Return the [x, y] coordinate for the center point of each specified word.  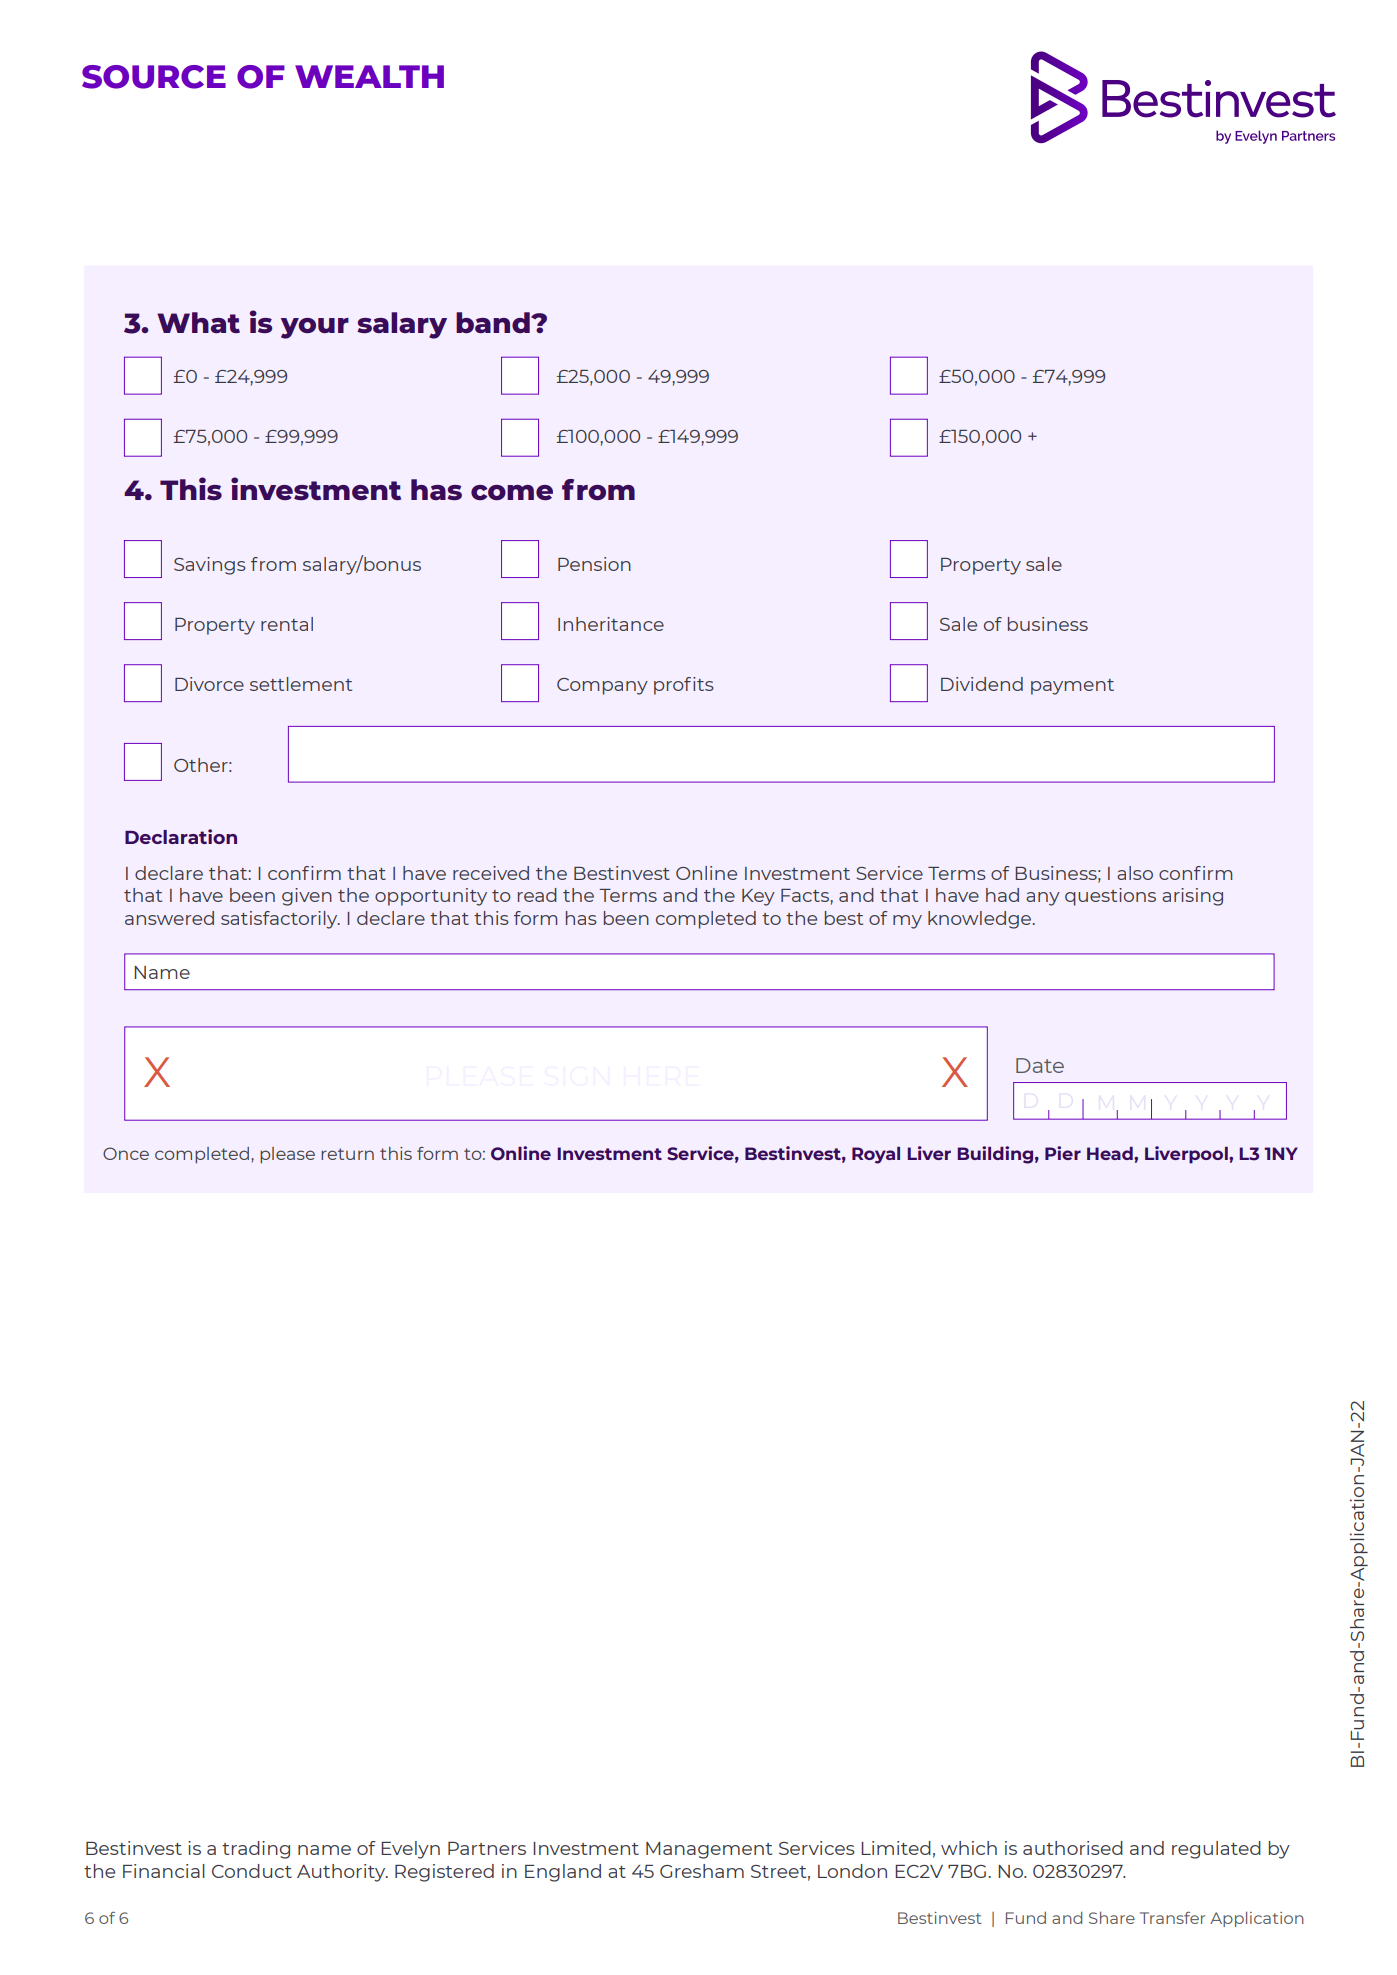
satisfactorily [280, 920]
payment [1072, 687]
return [347, 1154]
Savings [210, 566]
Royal [876, 1155]
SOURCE [154, 77]
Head [1111, 1153]
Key [758, 897]
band [494, 322]
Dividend [982, 684]
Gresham [702, 1871]
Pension [594, 564]
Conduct [252, 1871]
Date [1040, 1065]
